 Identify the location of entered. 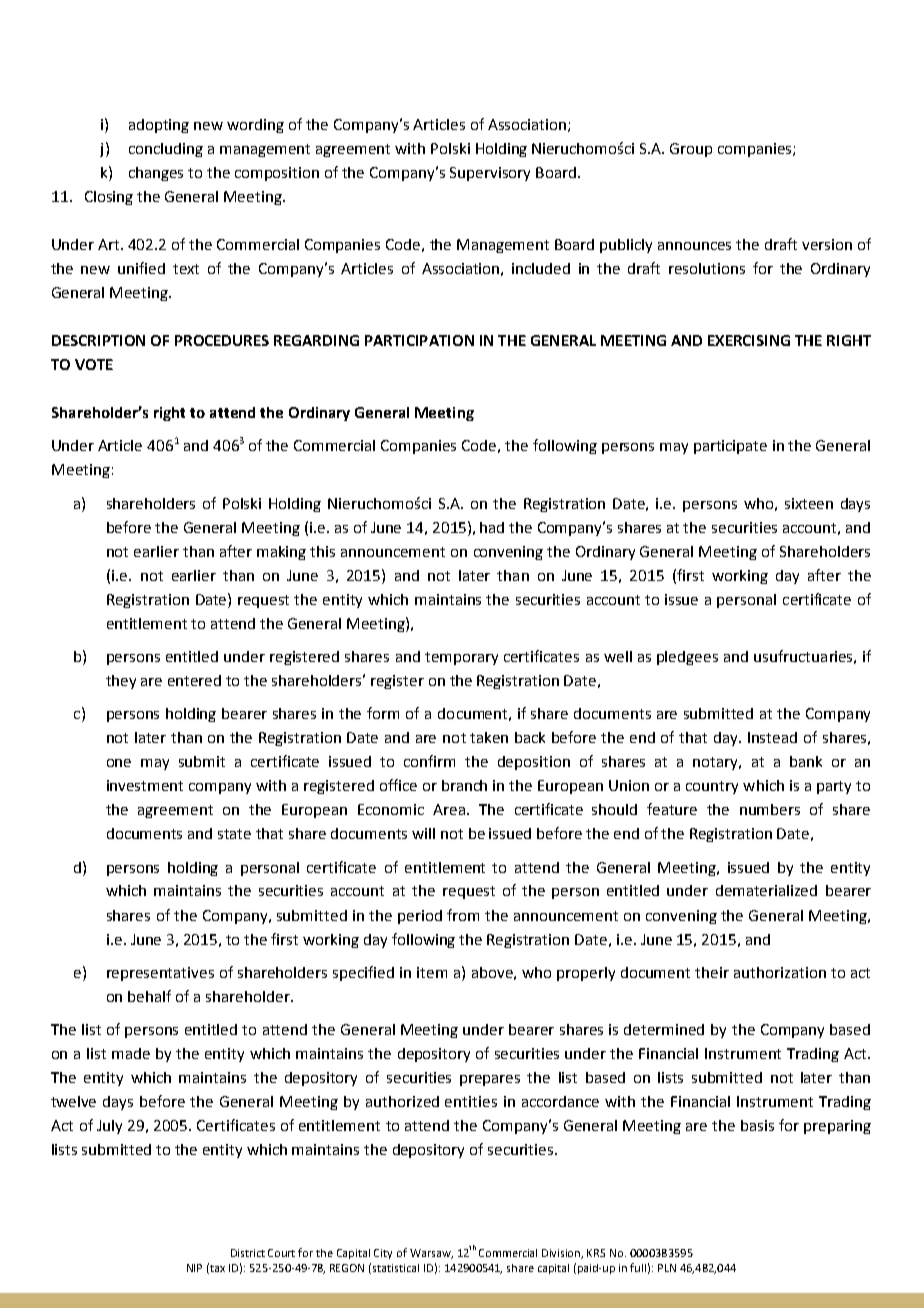
(194, 680).
